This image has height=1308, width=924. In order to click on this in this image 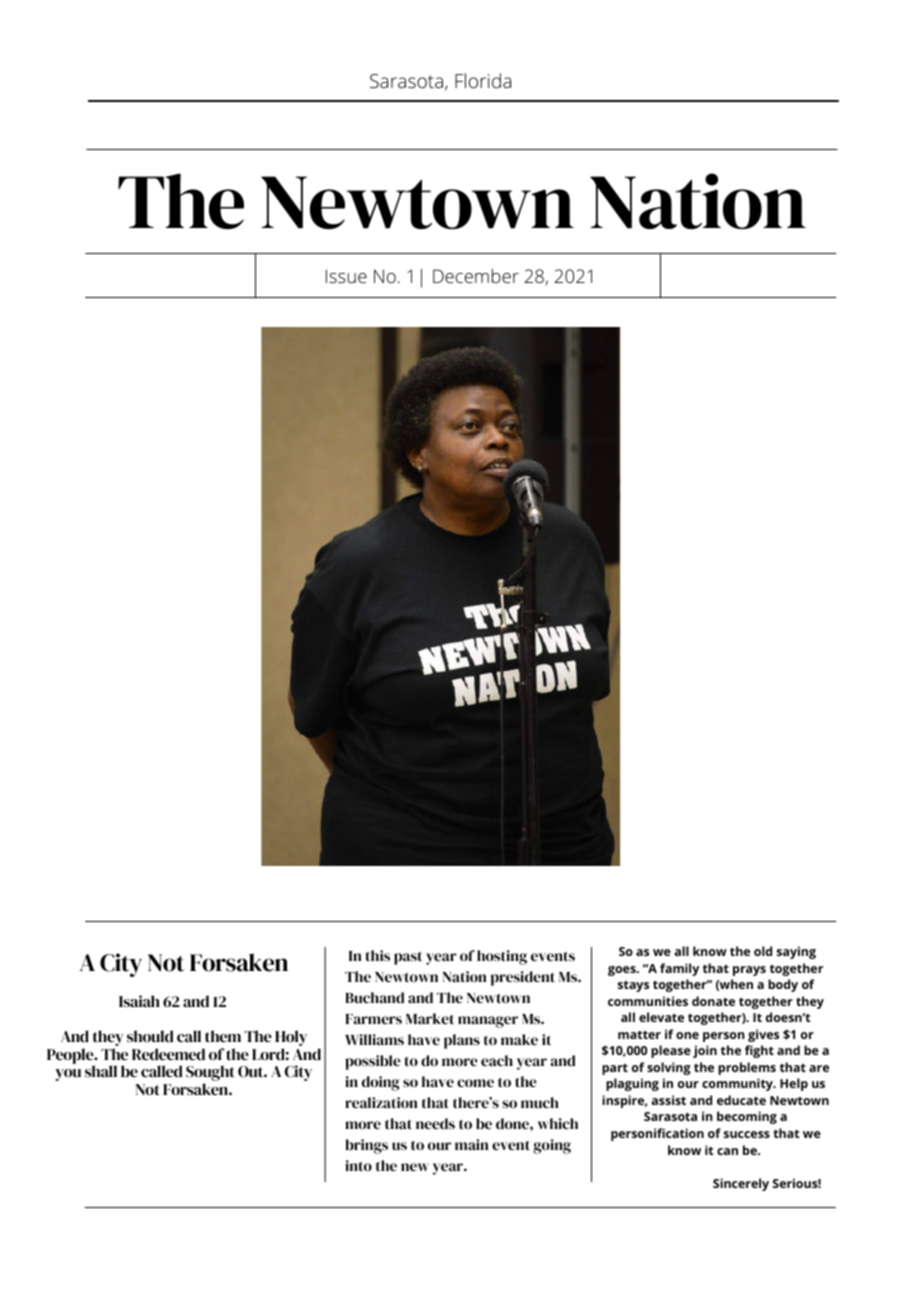, I will do `click(377, 955)`.
